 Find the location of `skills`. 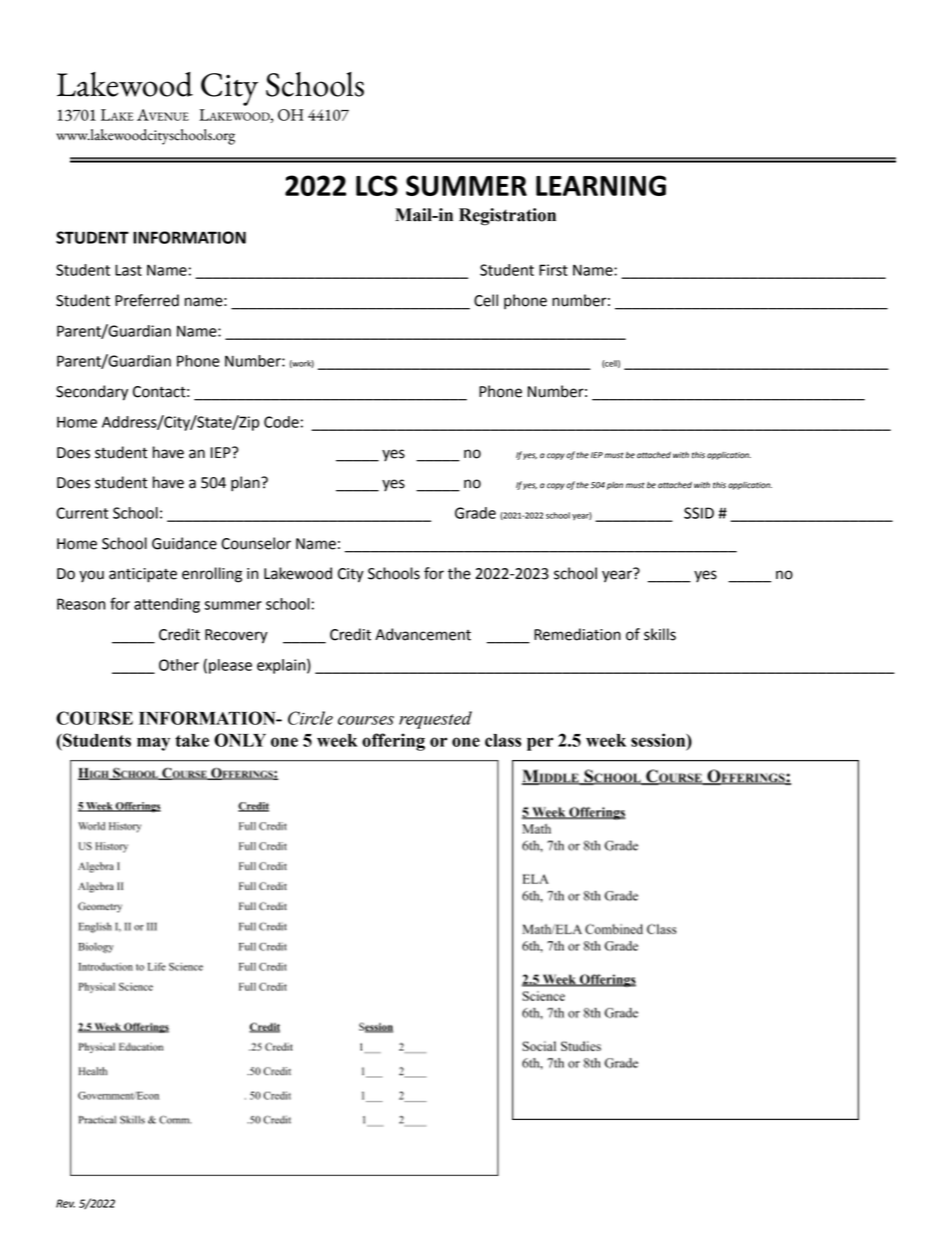

skills is located at coordinates (660, 634).
